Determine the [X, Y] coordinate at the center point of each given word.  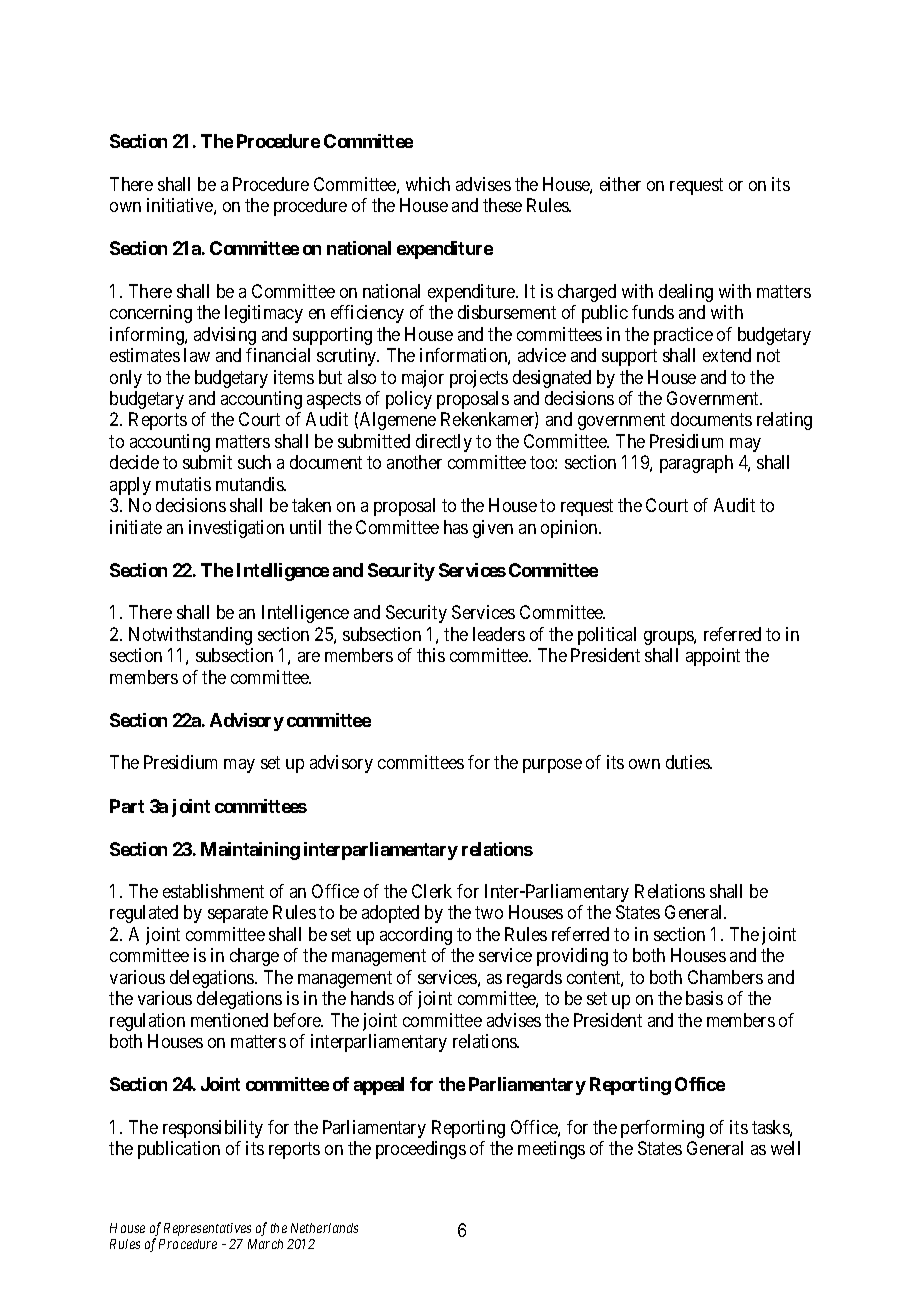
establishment [213, 891]
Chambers [725, 977]
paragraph [696, 464]
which [428, 184]
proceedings [421, 1150]
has [456, 527]
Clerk [432, 891]
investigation [236, 529]
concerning [151, 314]
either [620, 184]
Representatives [207, 1229]
